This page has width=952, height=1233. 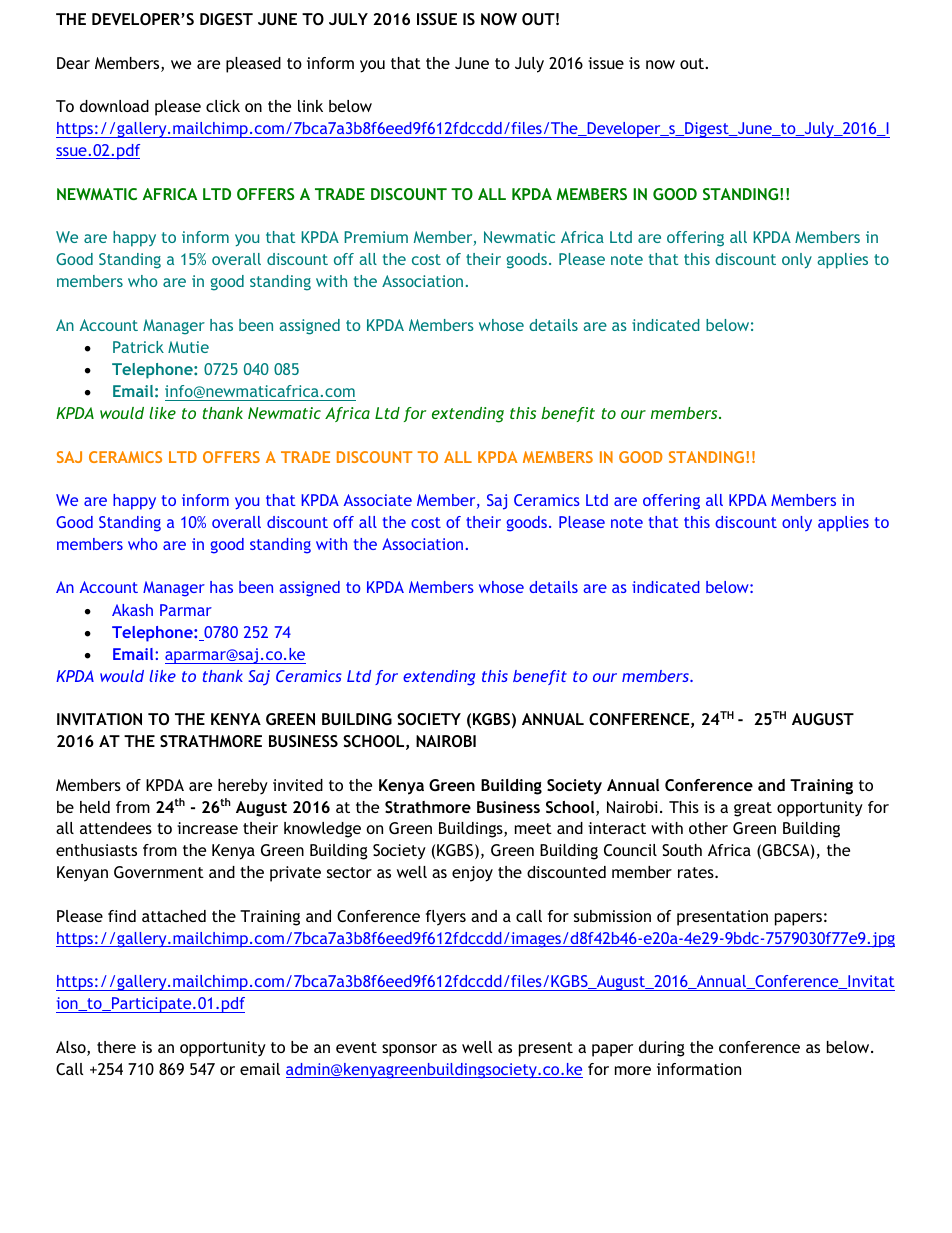 I want to click on Akash, so click(x=132, y=610).
